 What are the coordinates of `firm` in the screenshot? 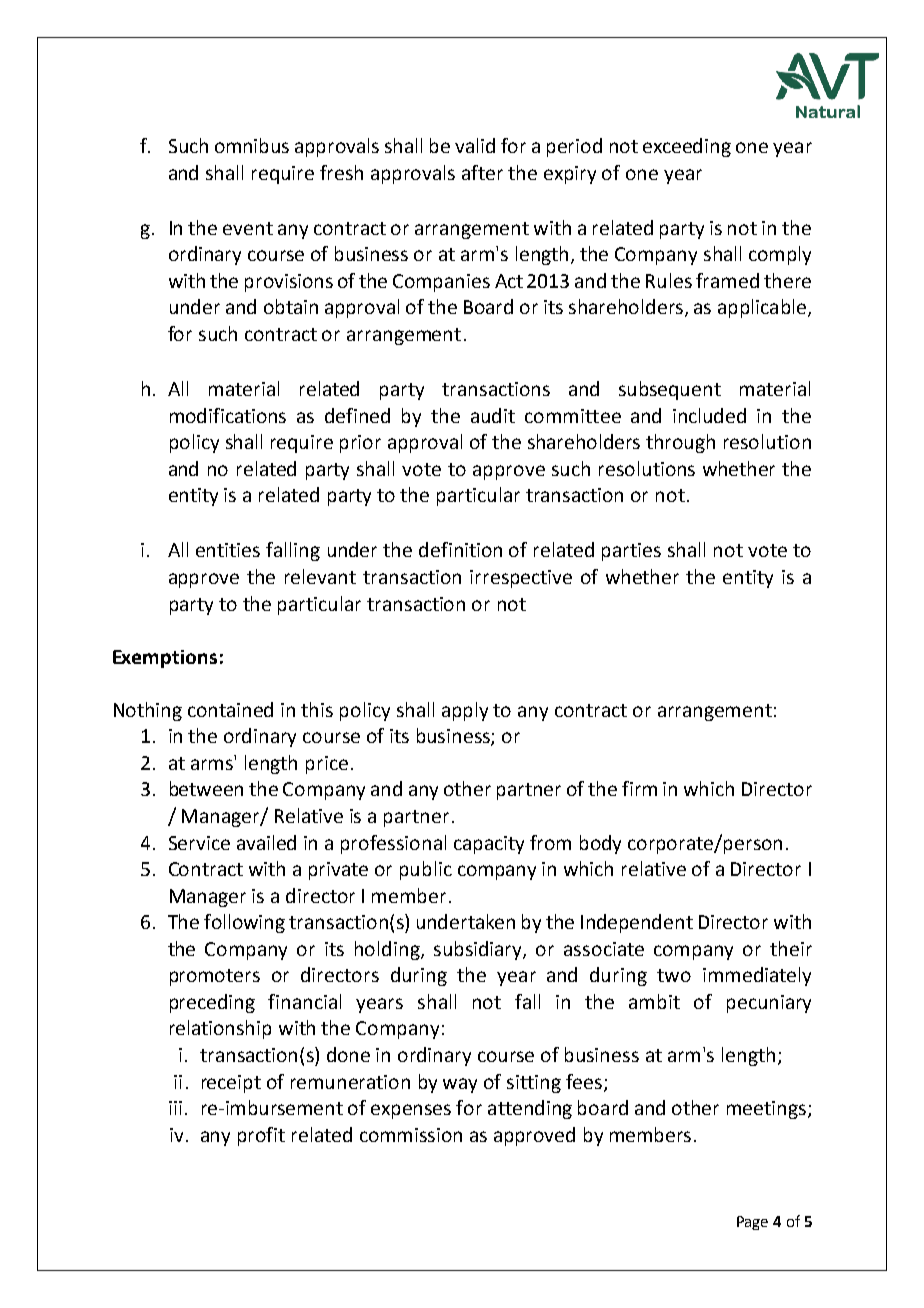 It's located at (639, 788).
